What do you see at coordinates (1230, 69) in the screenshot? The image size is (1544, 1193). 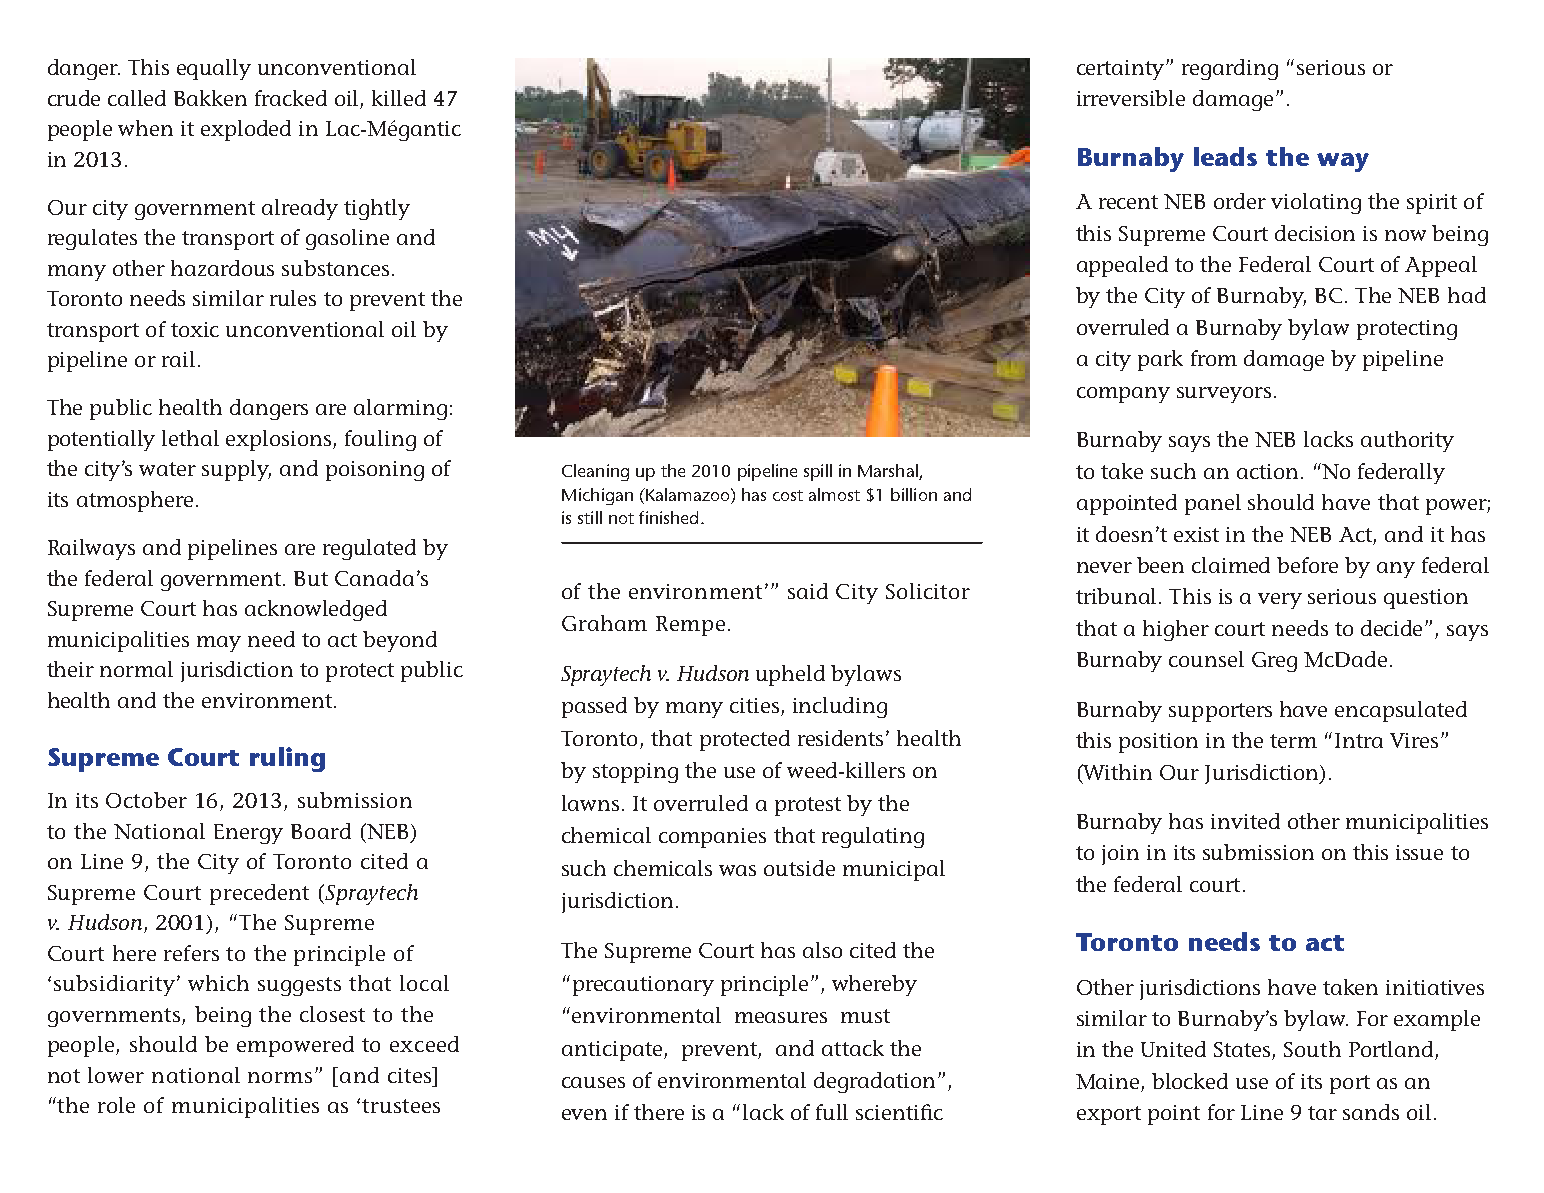 I see `regarding` at bounding box center [1230, 69].
